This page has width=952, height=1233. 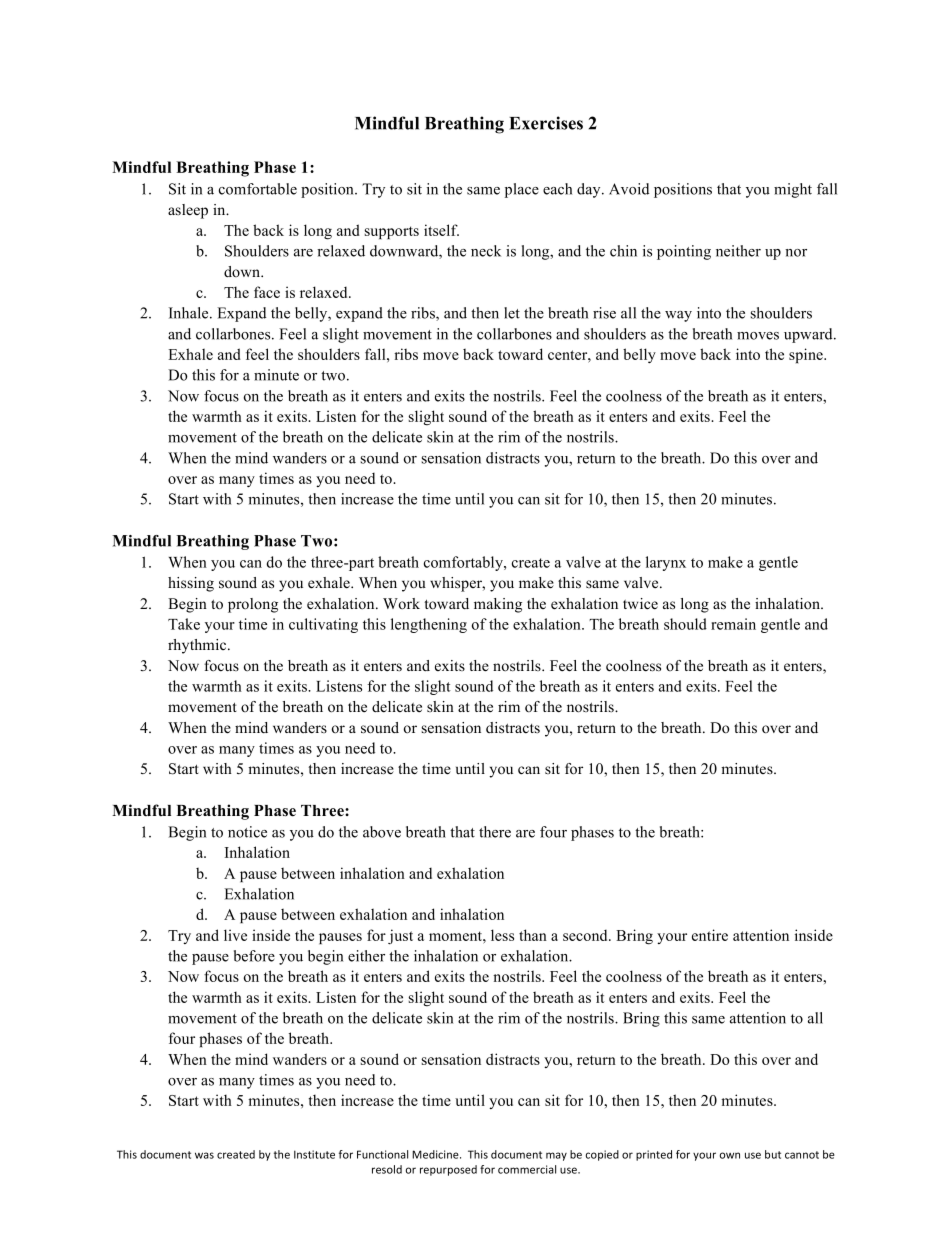 What do you see at coordinates (191, 584) in the page?
I see `hissing` at bounding box center [191, 584].
